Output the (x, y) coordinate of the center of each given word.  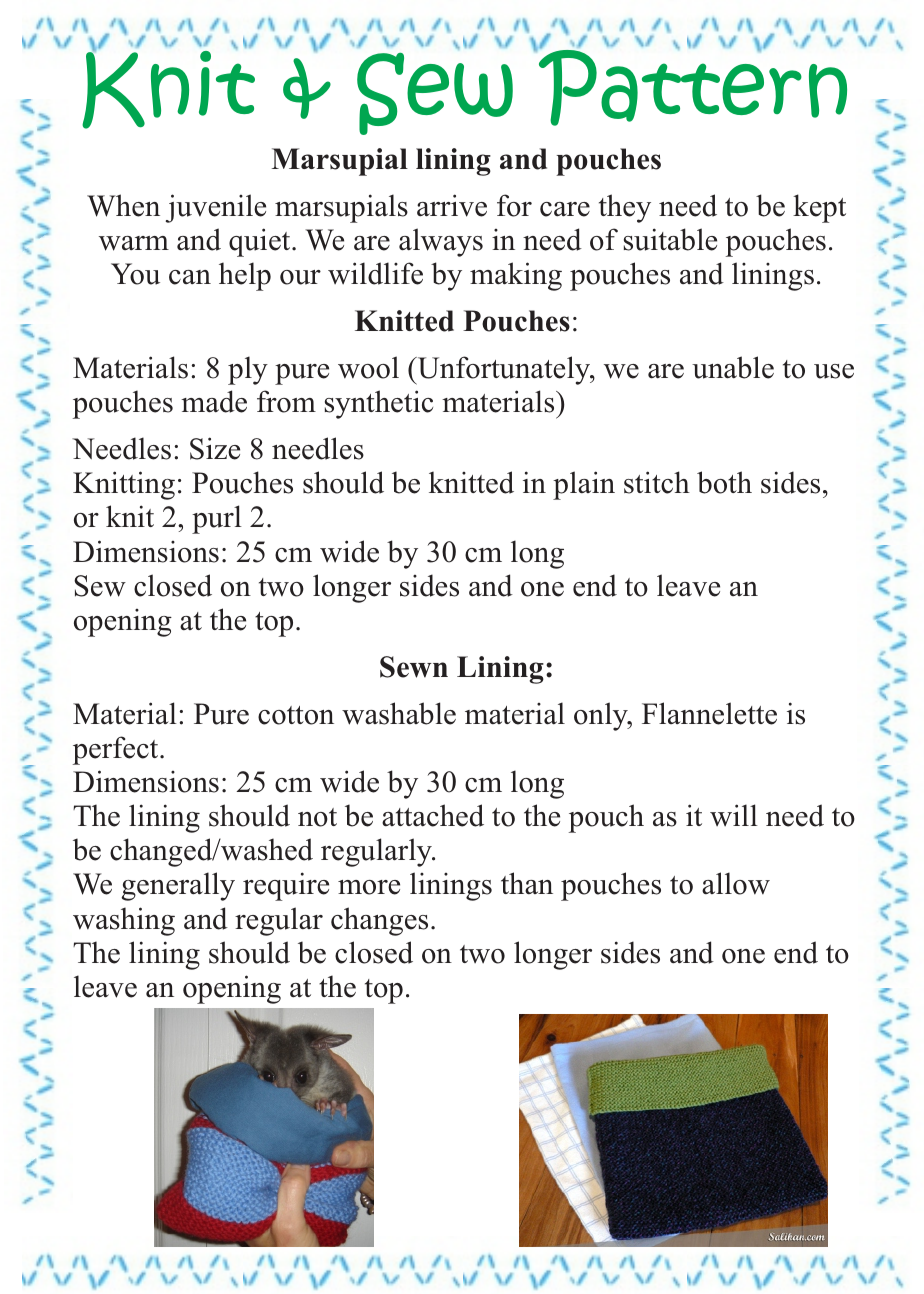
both (724, 482)
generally (178, 886)
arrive (452, 205)
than (527, 883)
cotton (296, 715)
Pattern (691, 86)
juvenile (215, 208)
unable (733, 367)
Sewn (414, 667)
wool (368, 367)
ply (248, 370)
